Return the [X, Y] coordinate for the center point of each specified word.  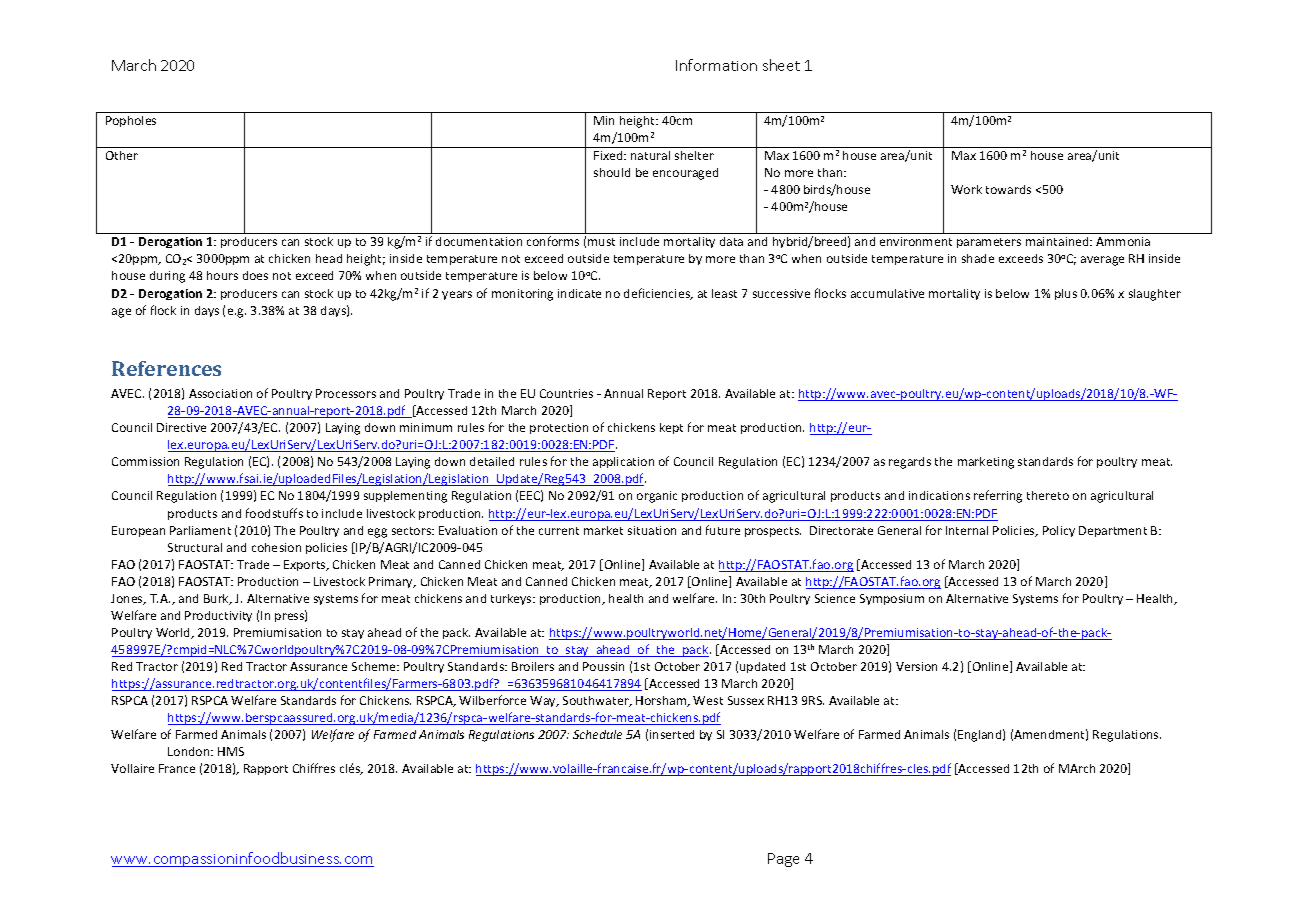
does [255, 275]
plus [1066, 294]
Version [916, 666]
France [177, 768]
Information [716, 65]
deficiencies [658, 294]
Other [122, 155]
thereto [1048, 495]
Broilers [533, 666]
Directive [181, 427]
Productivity [218, 616]
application [623, 462]
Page [783, 860]
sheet [781, 65]
